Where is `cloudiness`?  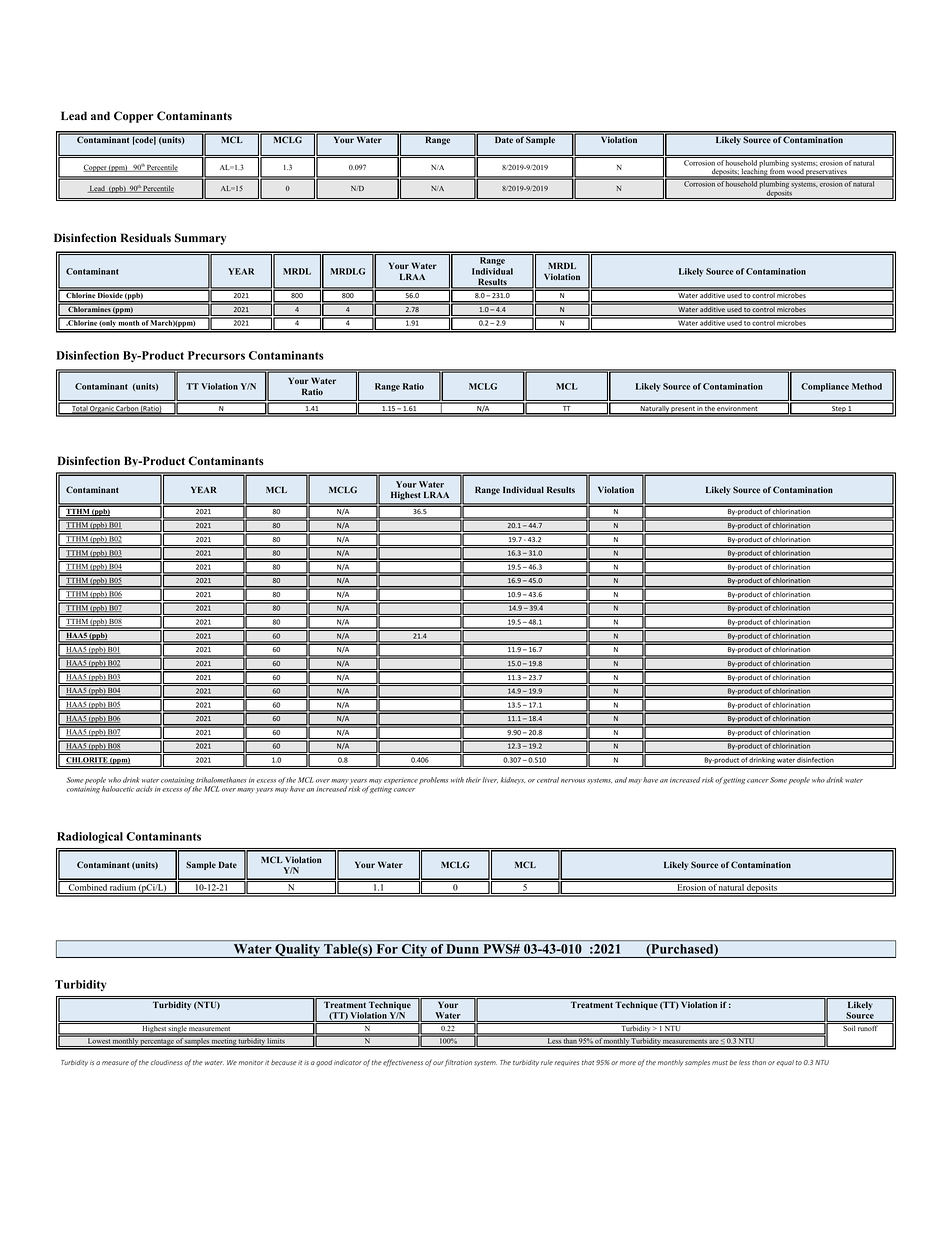
cloudiness is located at coordinates (166, 1062).
